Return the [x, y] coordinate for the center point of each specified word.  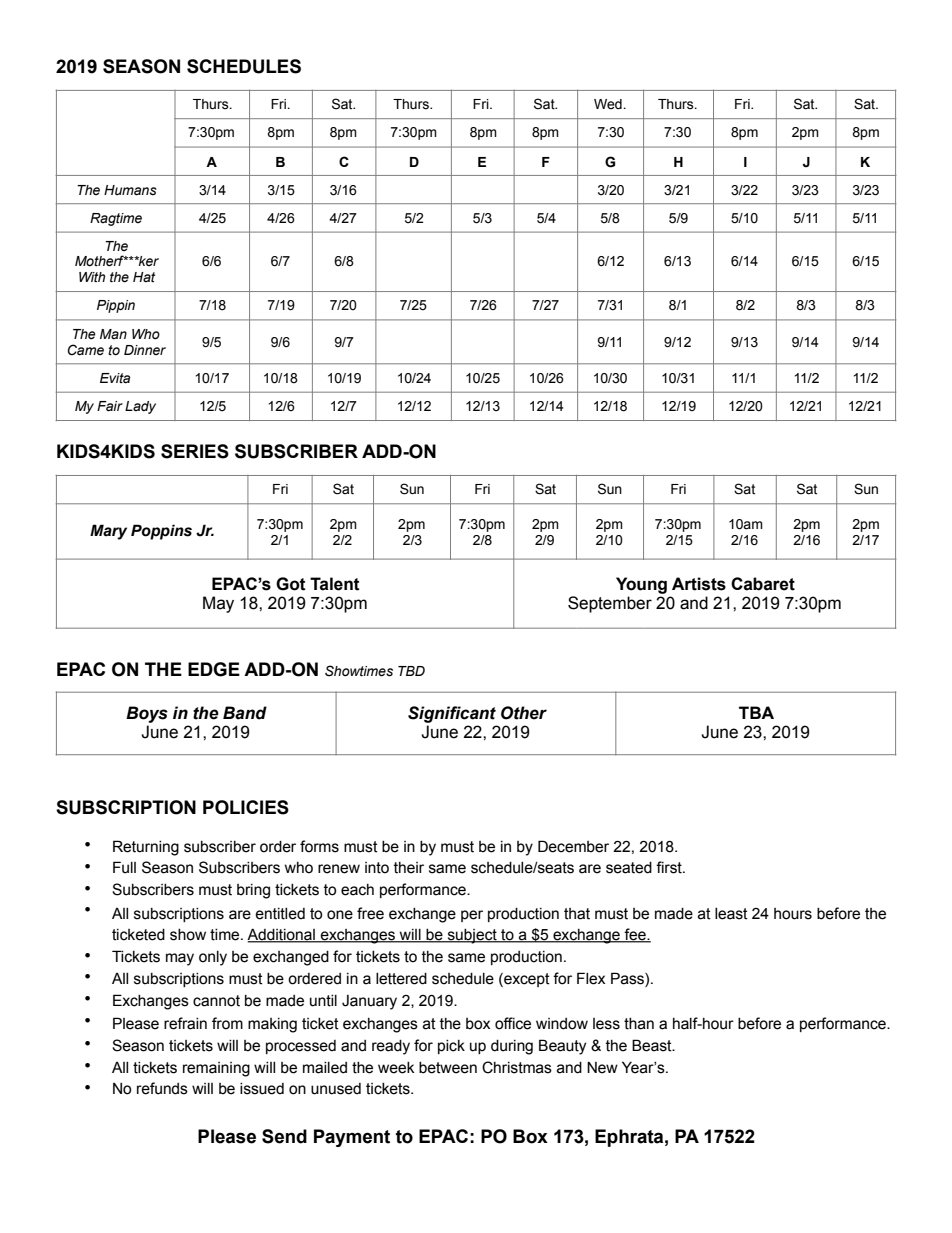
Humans [130, 190]
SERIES [195, 451]
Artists [699, 584]
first [670, 867]
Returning [146, 848]
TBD [411, 671]
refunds [162, 1088]
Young [641, 585]
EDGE [214, 669]
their [409, 868]
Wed [609, 104]
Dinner [145, 350]
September [610, 604]
